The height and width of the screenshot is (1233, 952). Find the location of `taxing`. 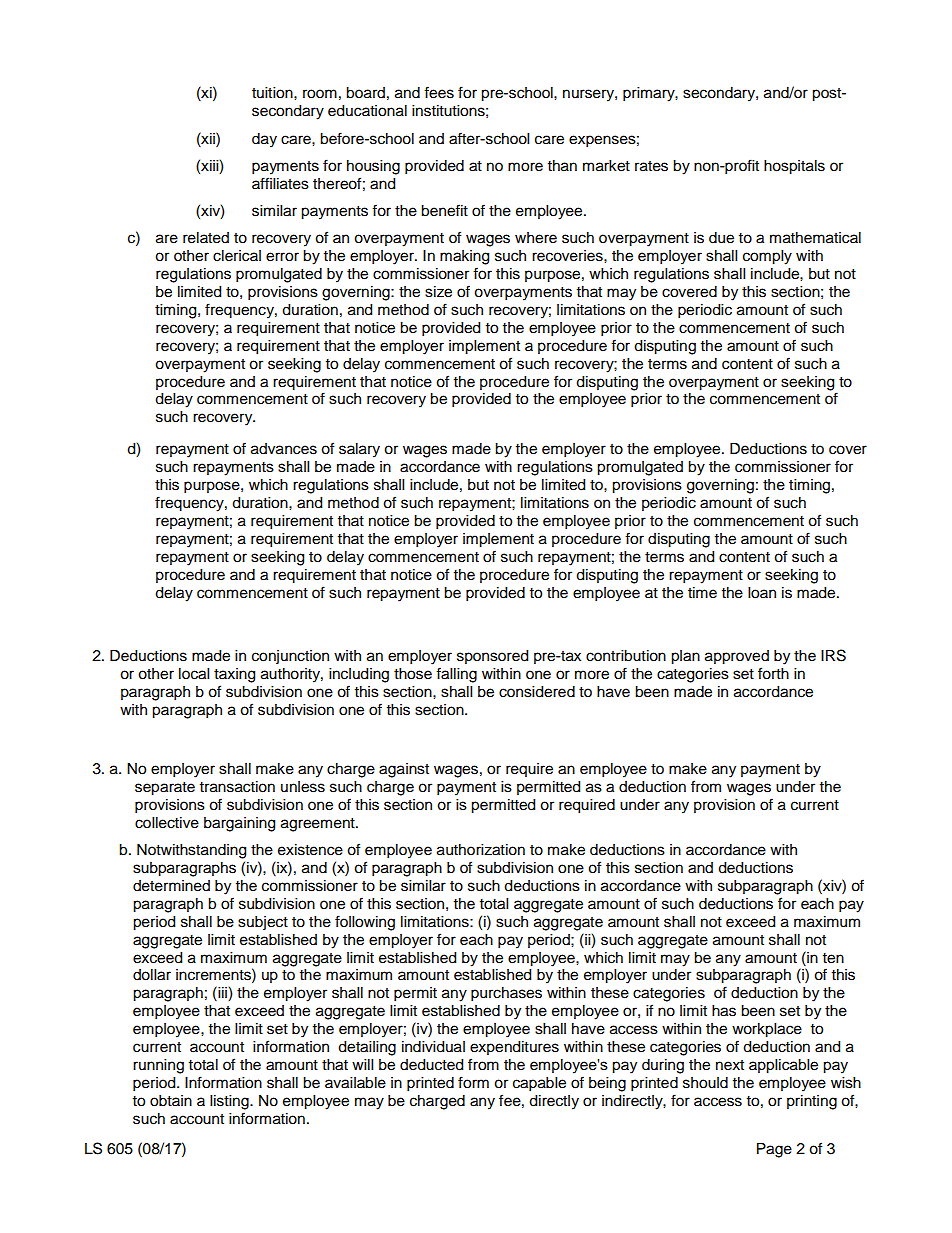

taxing is located at coordinates (234, 675).
